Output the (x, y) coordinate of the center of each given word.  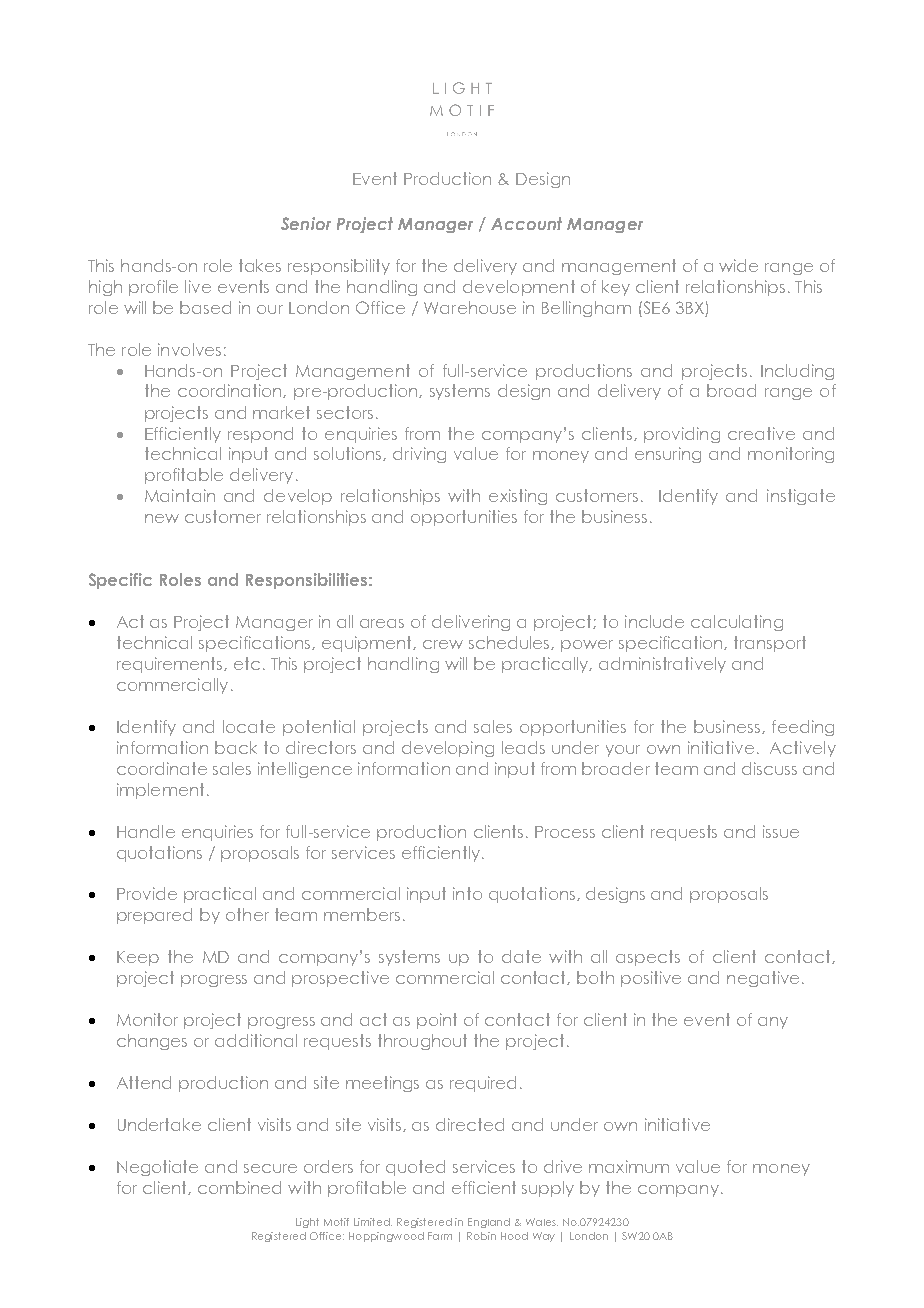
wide (738, 265)
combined (239, 1187)
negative (763, 979)
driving (419, 455)
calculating (737, 623)
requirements (171, 665)
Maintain (180, 495)
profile (153, 288)
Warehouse (470, 307)
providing (682, 435)
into (467, 893)
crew (443, 644)
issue (781, 831)
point (437, 1021)
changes (152, 1042)
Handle (146, 831)
